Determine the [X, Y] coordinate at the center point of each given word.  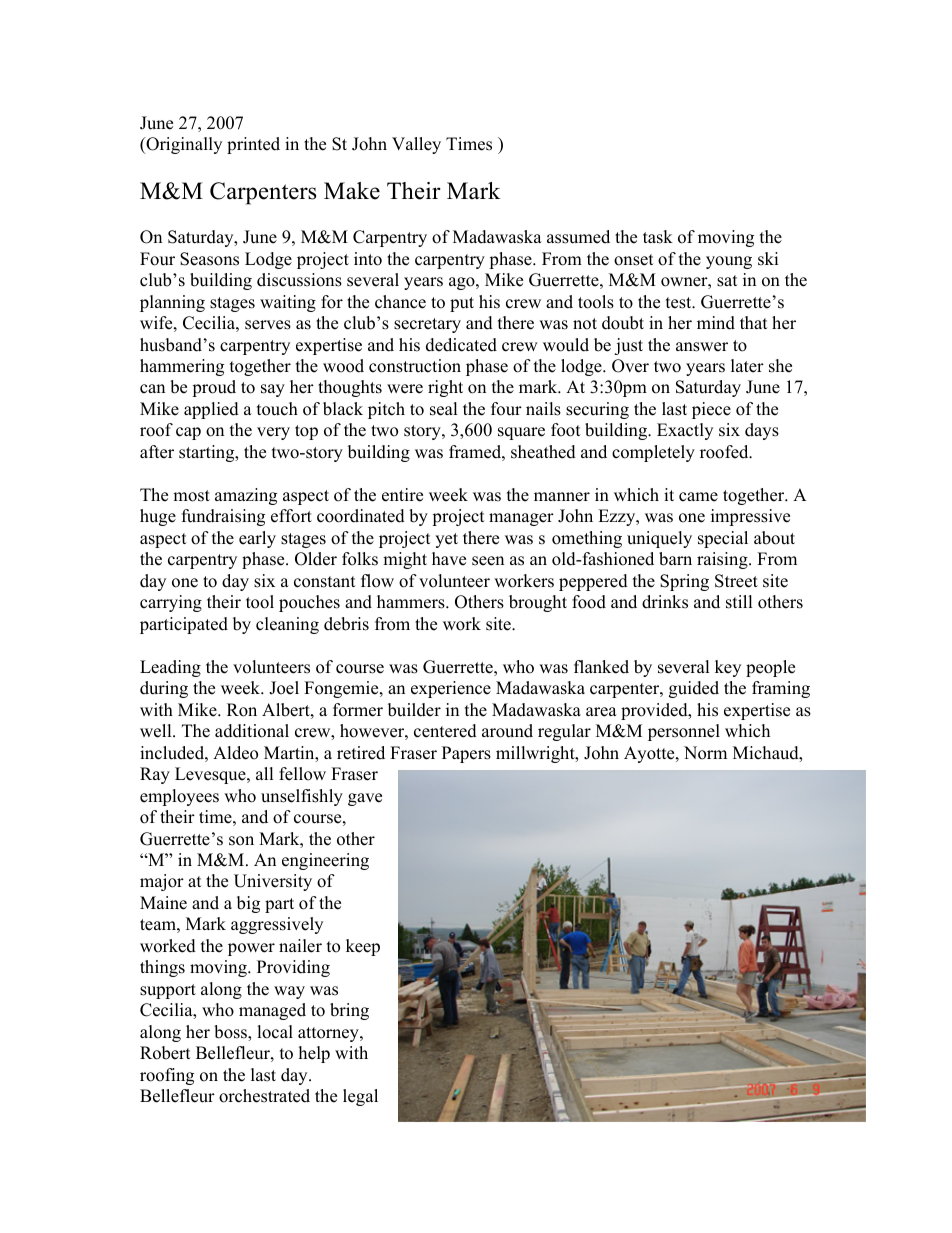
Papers [466, 754]
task [658, 237]
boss [231, 1033]
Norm [705, 753]
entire [402, 495]
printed [253, 145]
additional [252, 731]
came [698, 497]
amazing [246, 496]
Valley [416, 145]
